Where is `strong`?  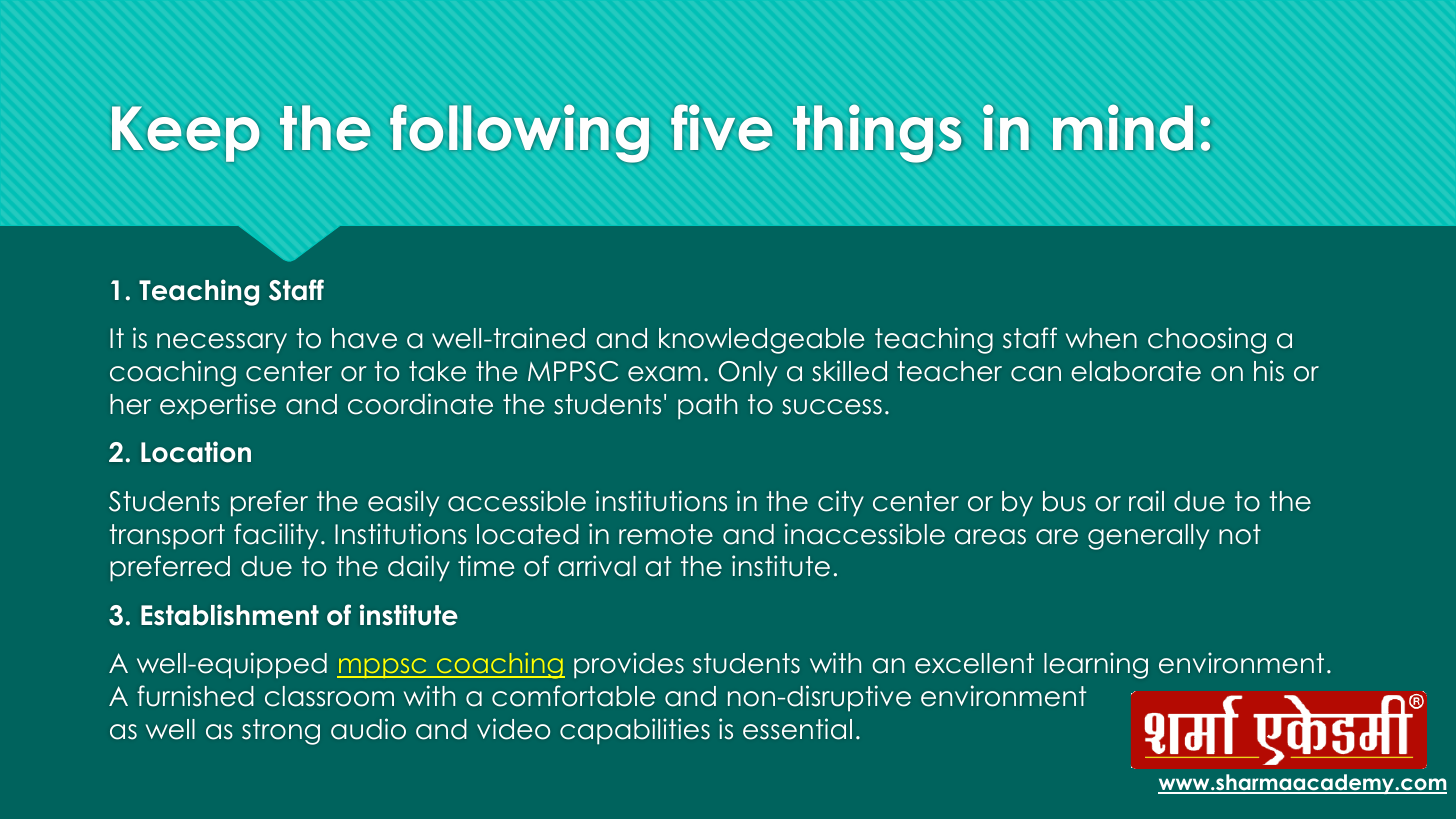 strong is located at coordinates (281, 732).
